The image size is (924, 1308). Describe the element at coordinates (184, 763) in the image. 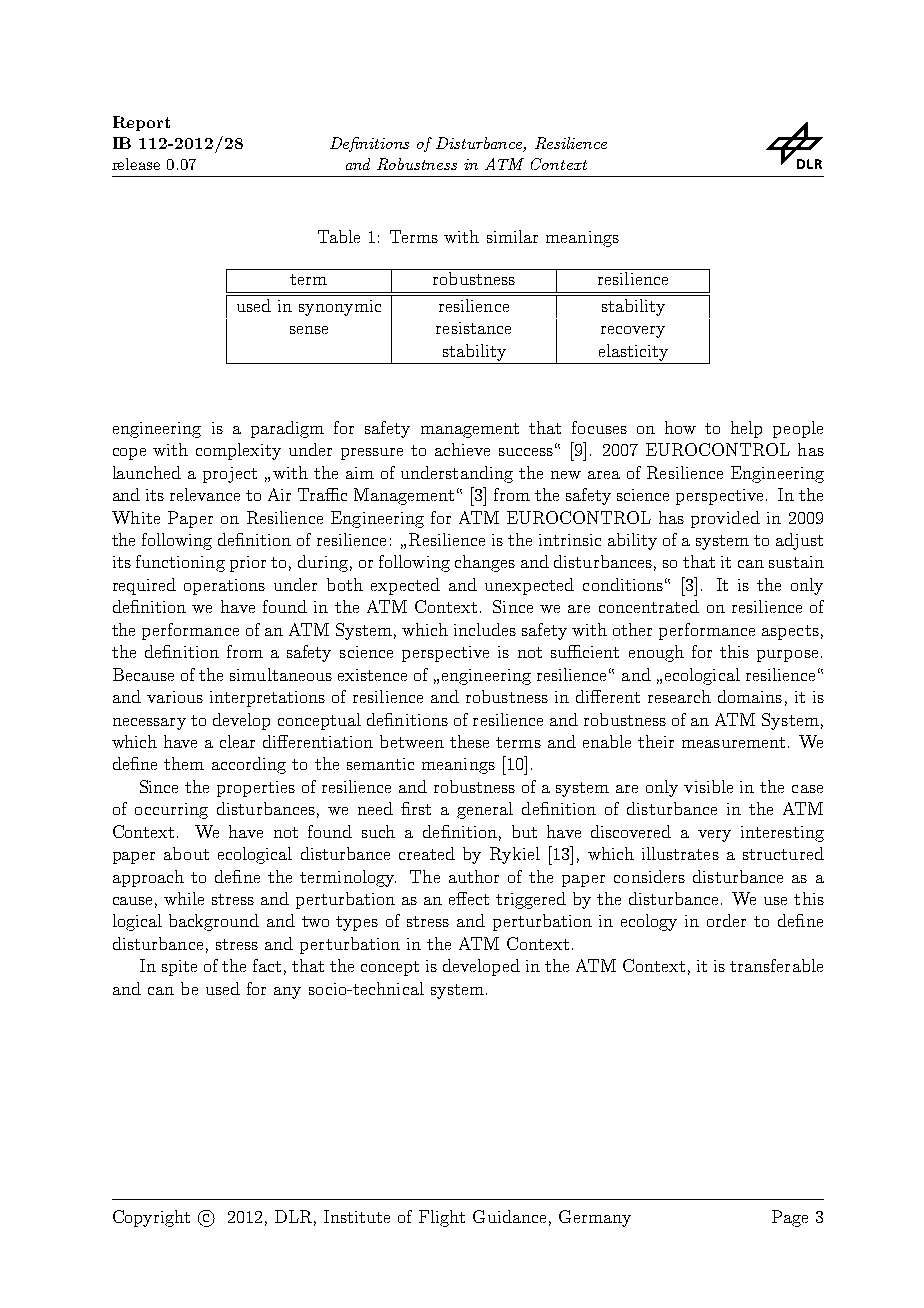

I see `them` at that location.
